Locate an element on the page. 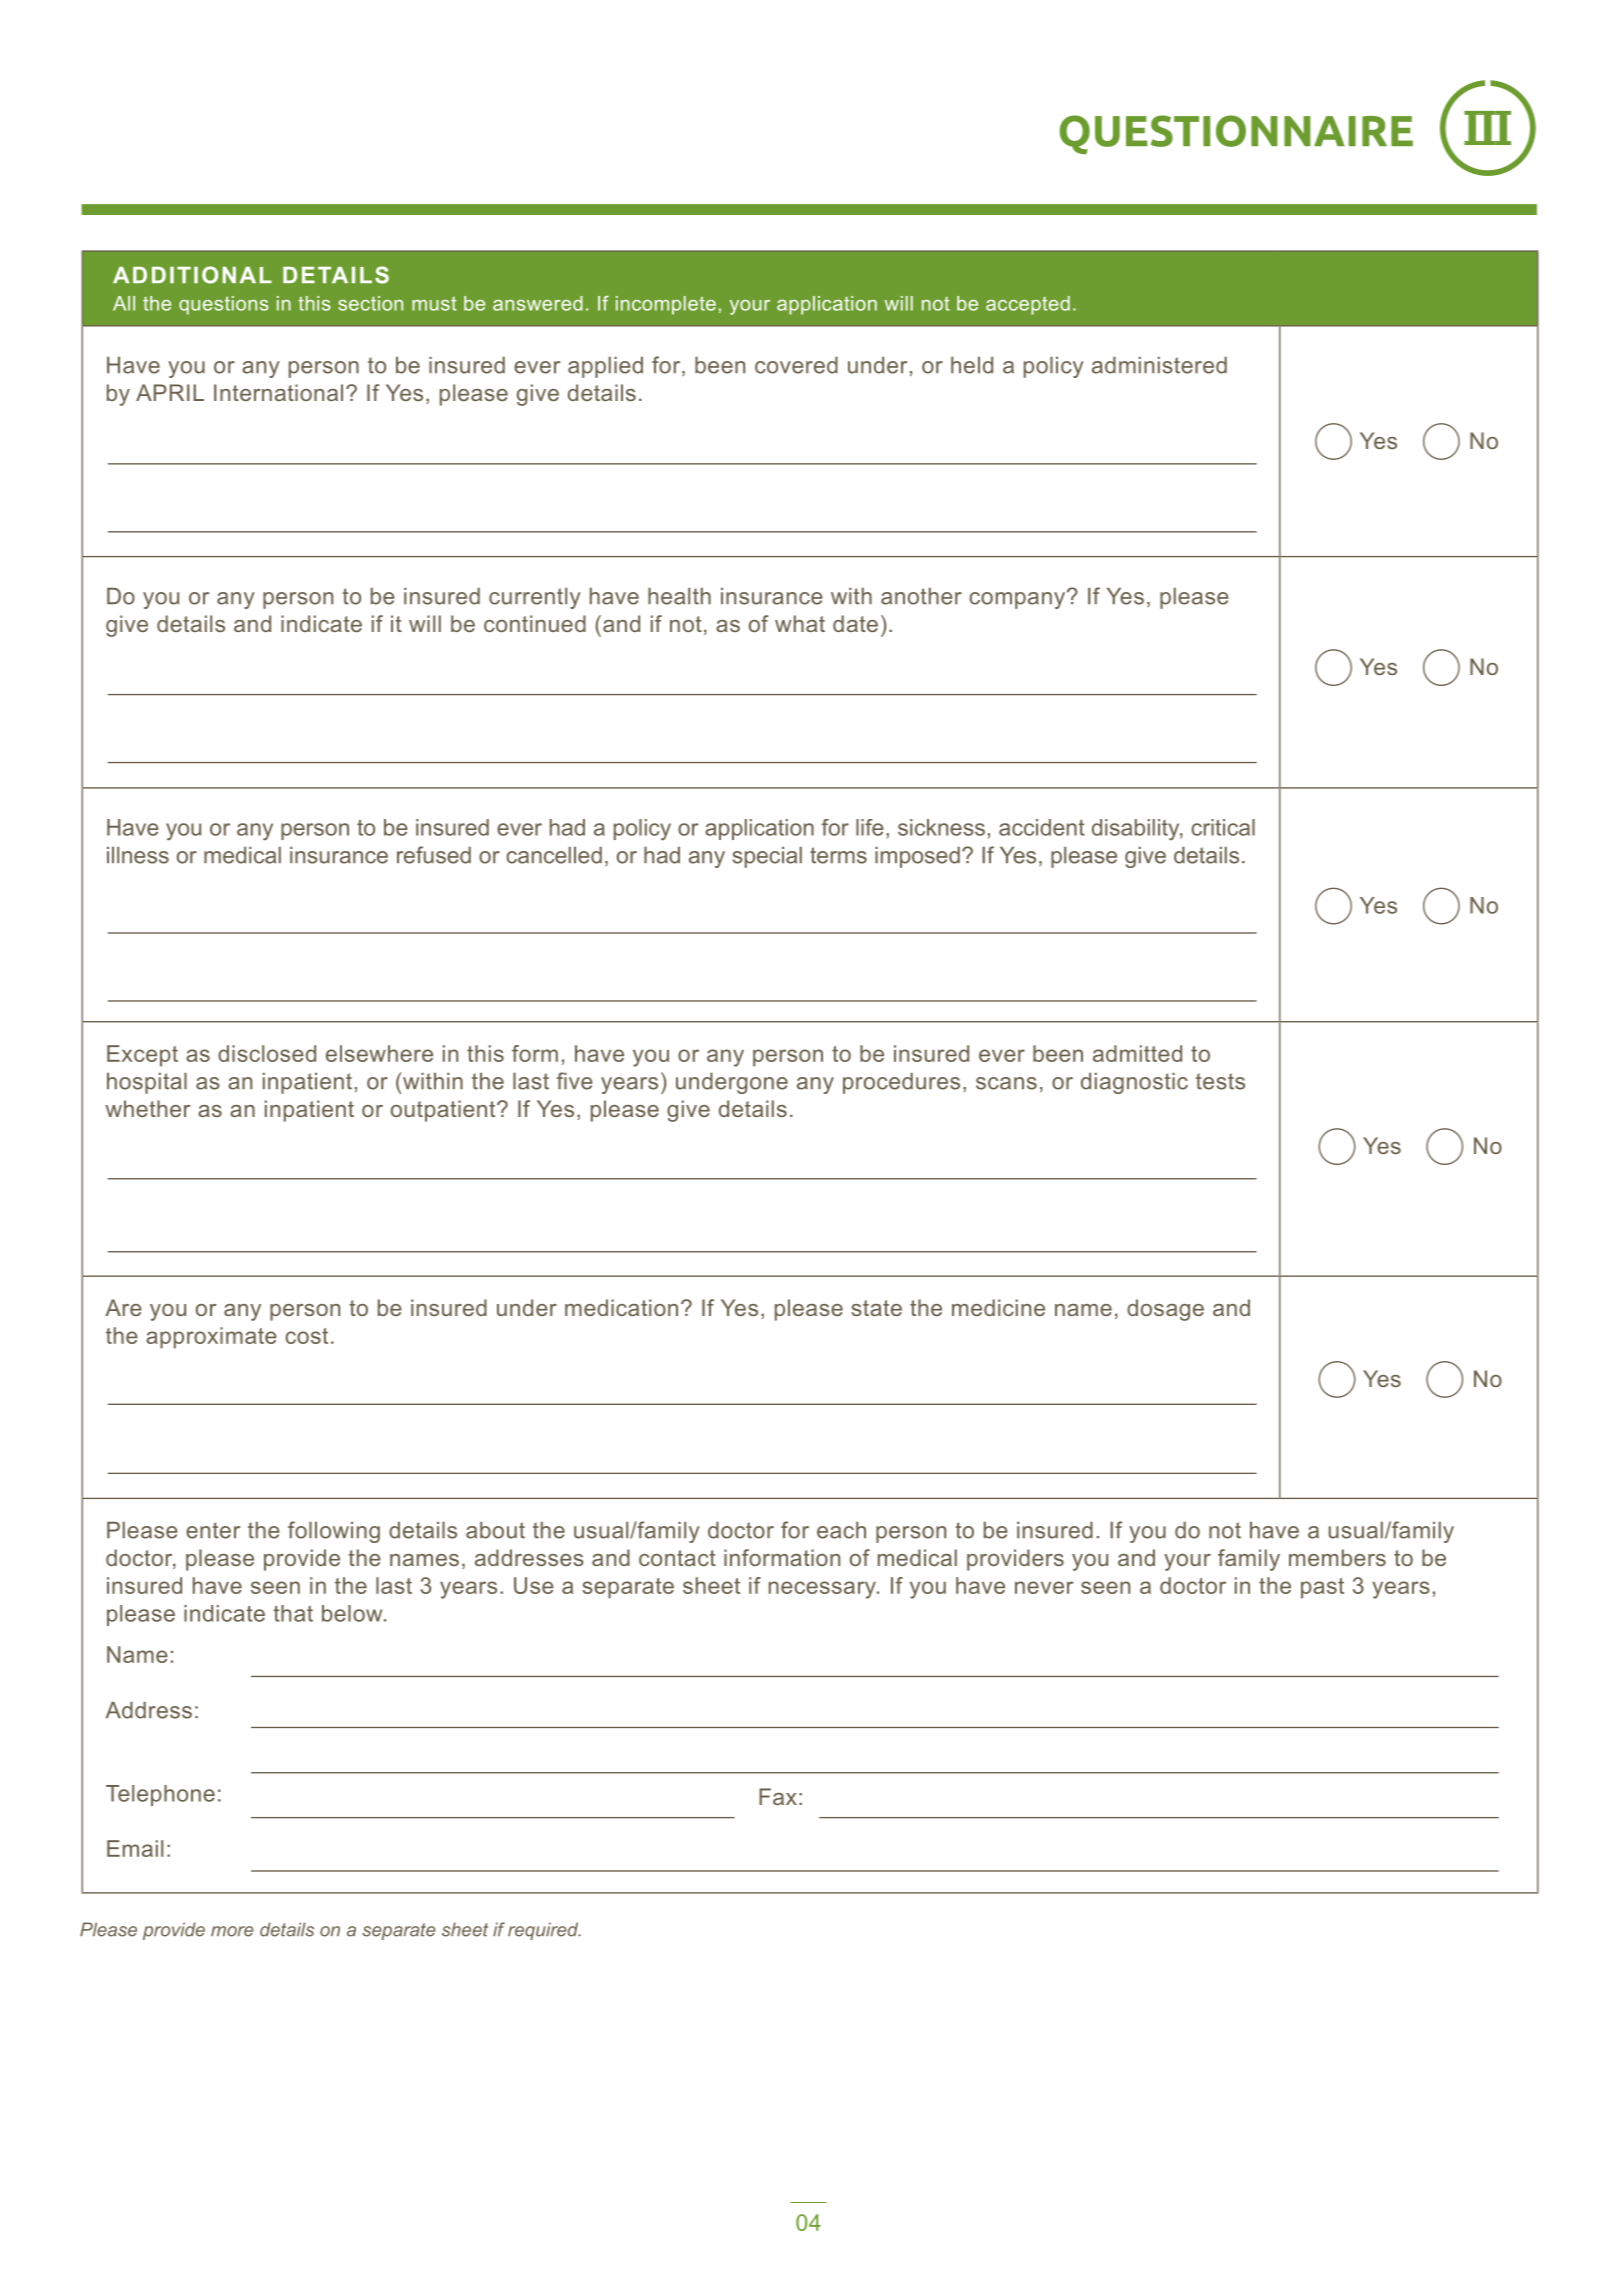 The width and height of the page is (1617, 2288). incomplete is located at coordinates (666, 305).
